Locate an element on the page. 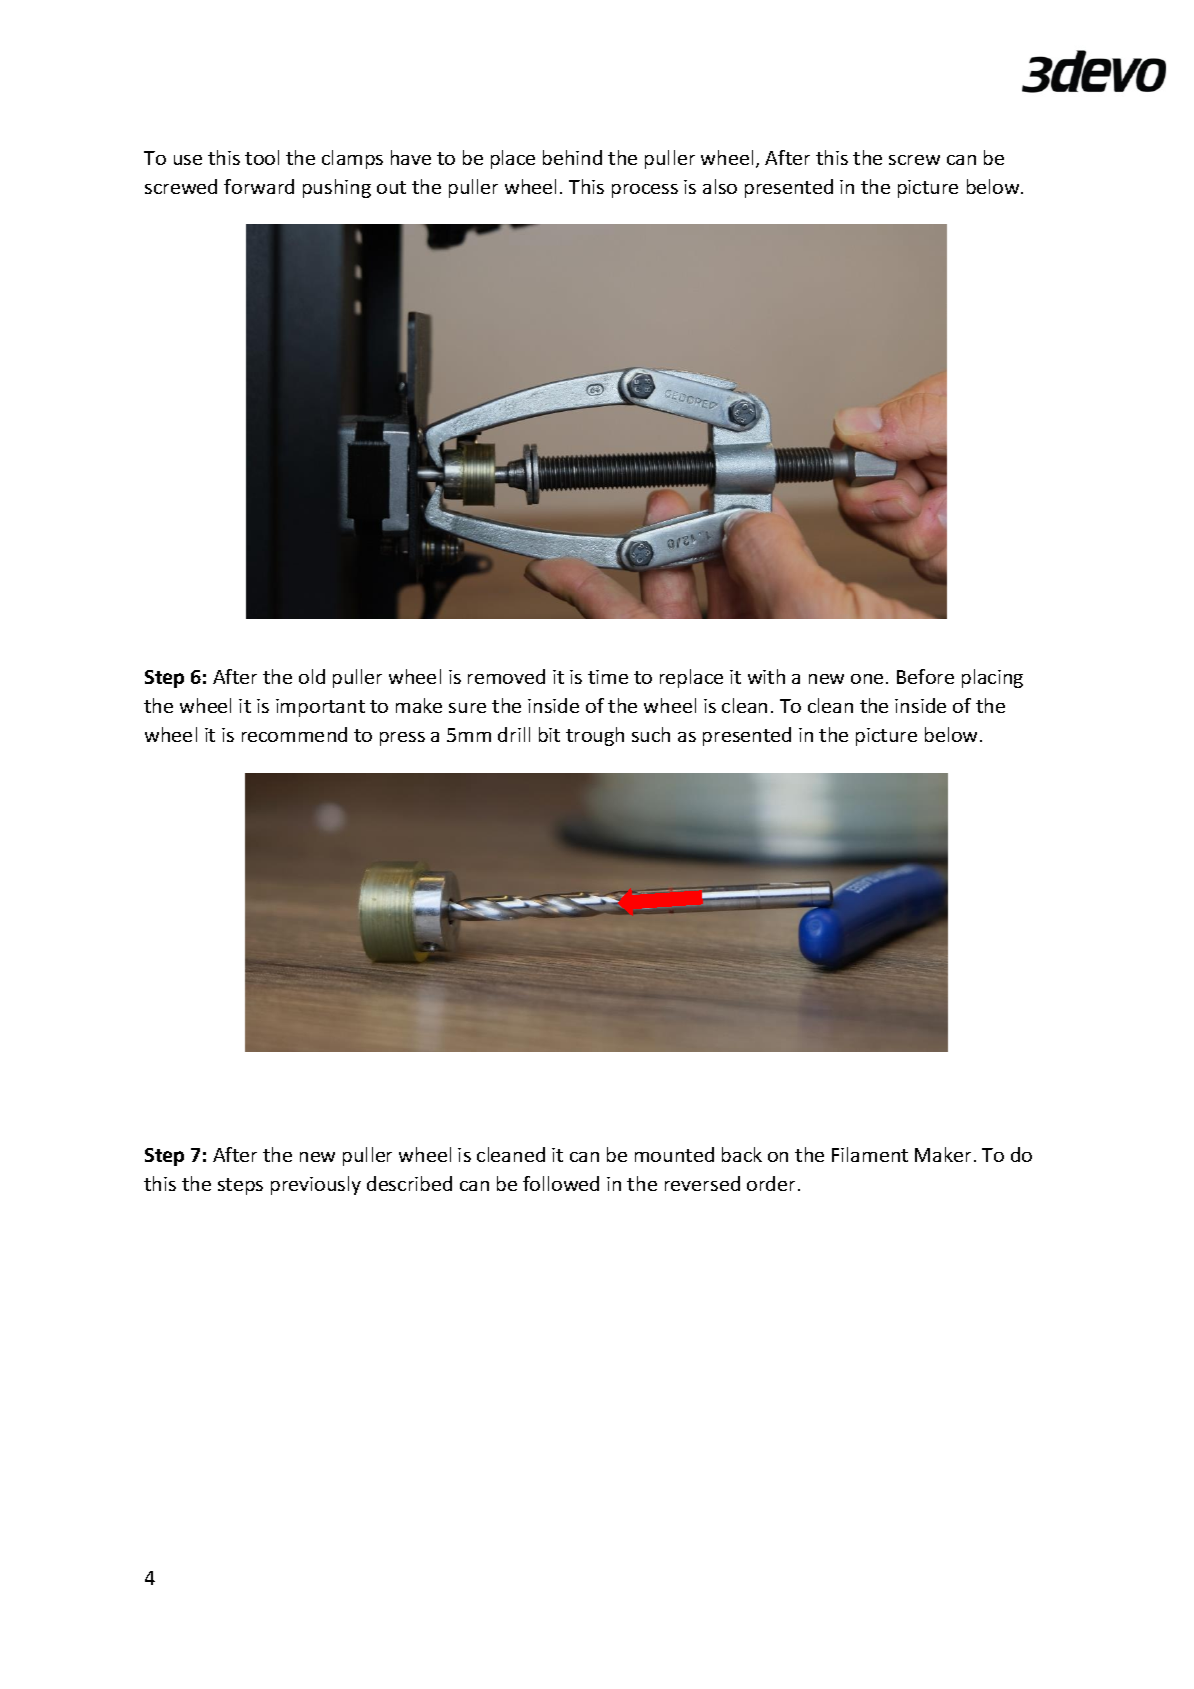 The height and width of the image is (1689, 1194). followed is located at coordinates (561, 1183).
